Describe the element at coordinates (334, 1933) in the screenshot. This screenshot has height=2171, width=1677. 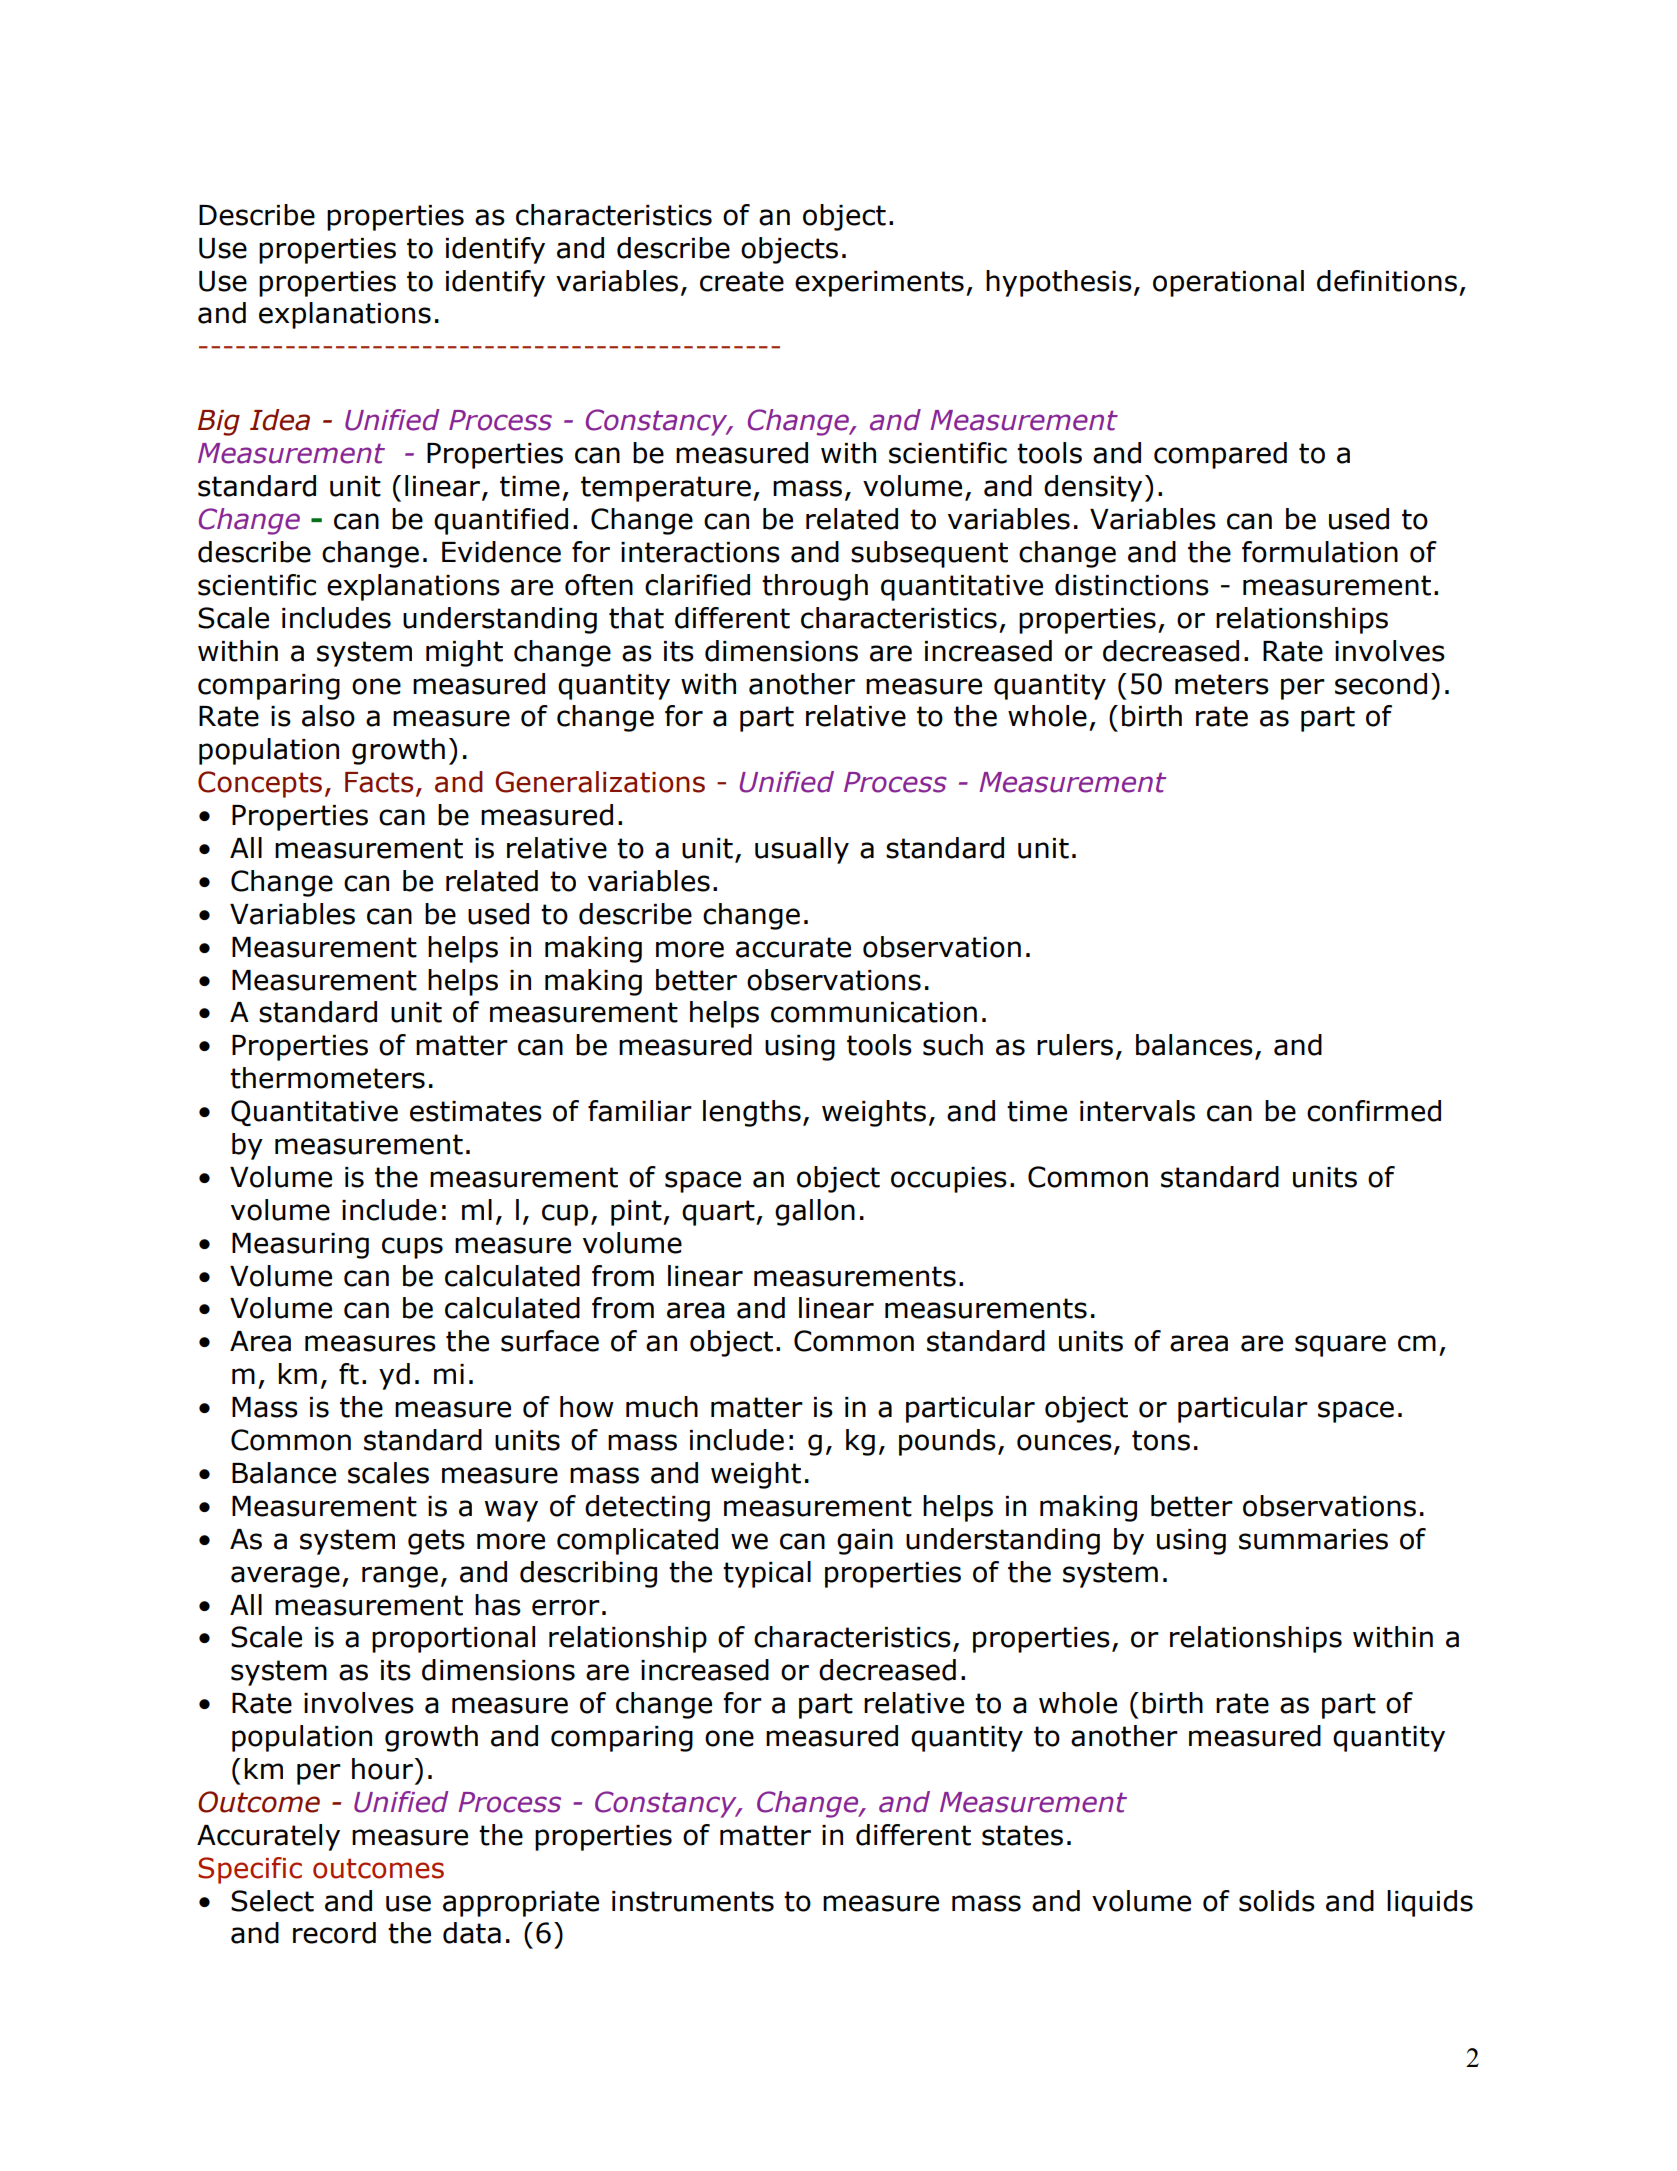
I see `record` at that location.
